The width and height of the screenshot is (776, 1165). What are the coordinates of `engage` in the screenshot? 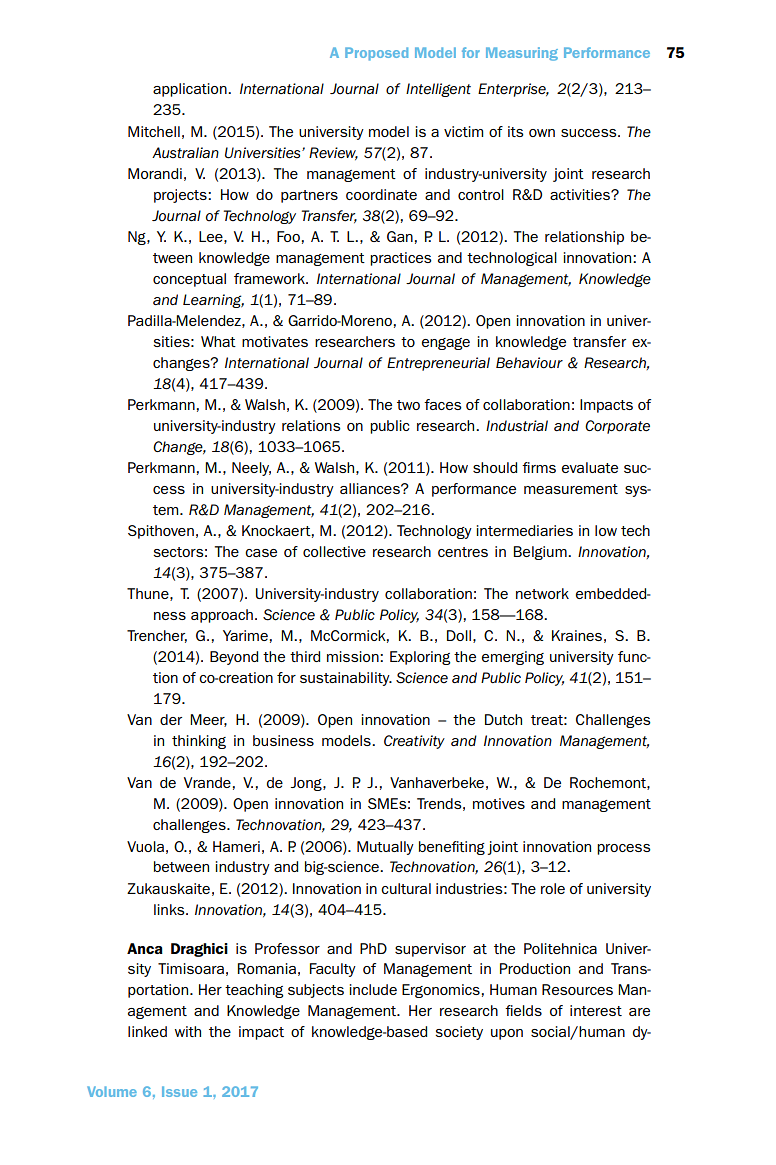 It's located at (446, 344).
